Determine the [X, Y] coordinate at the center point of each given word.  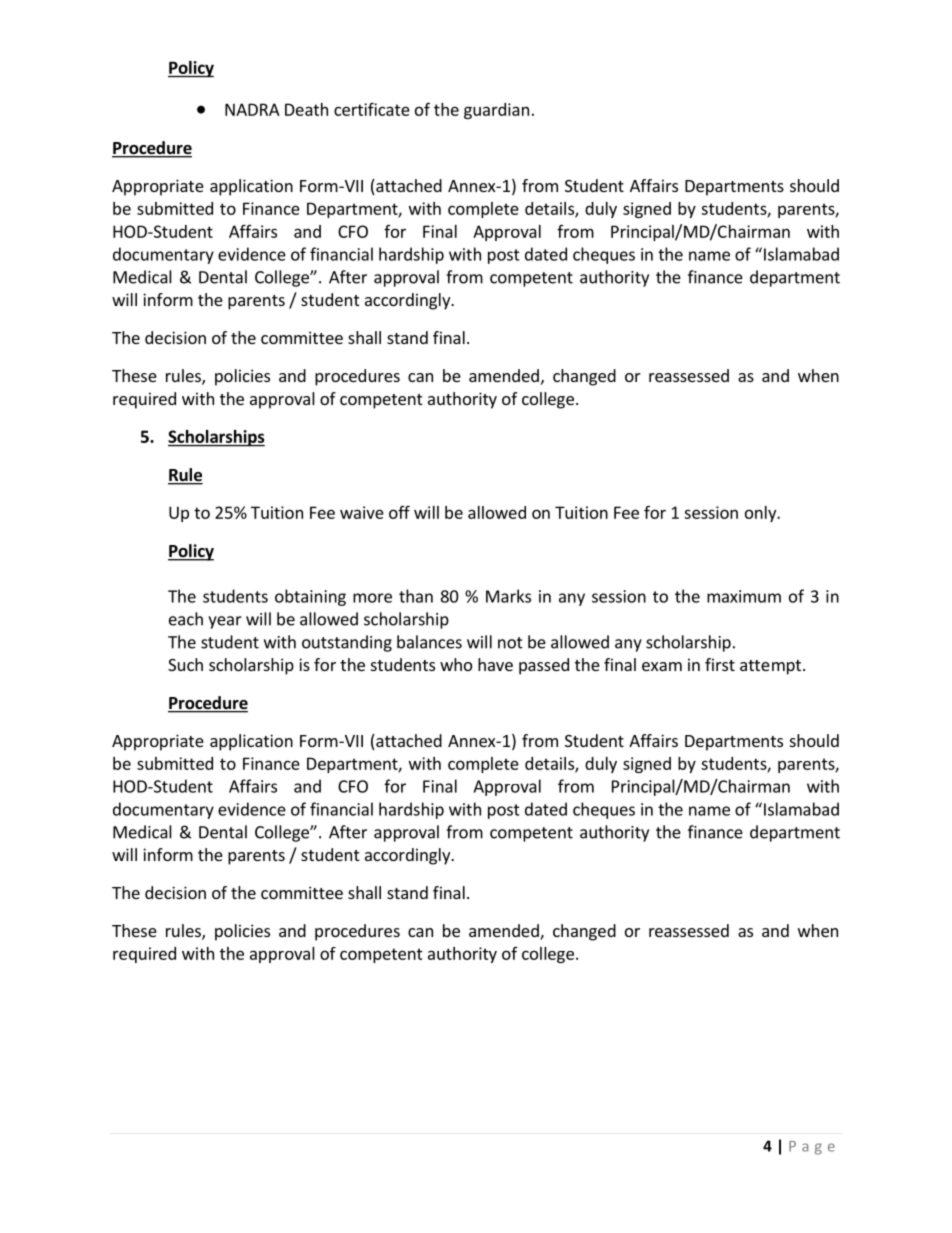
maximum [744, 596]
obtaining [310, 597]
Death [306, 109]
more [372, 598]
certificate [372, 109]
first [720, 664]
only [762, 514]
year [225, 622]
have [495, 664]
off [399, 512]
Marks [508, 596]
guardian [496, 111]
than [416, 596]
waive [362, 512]
